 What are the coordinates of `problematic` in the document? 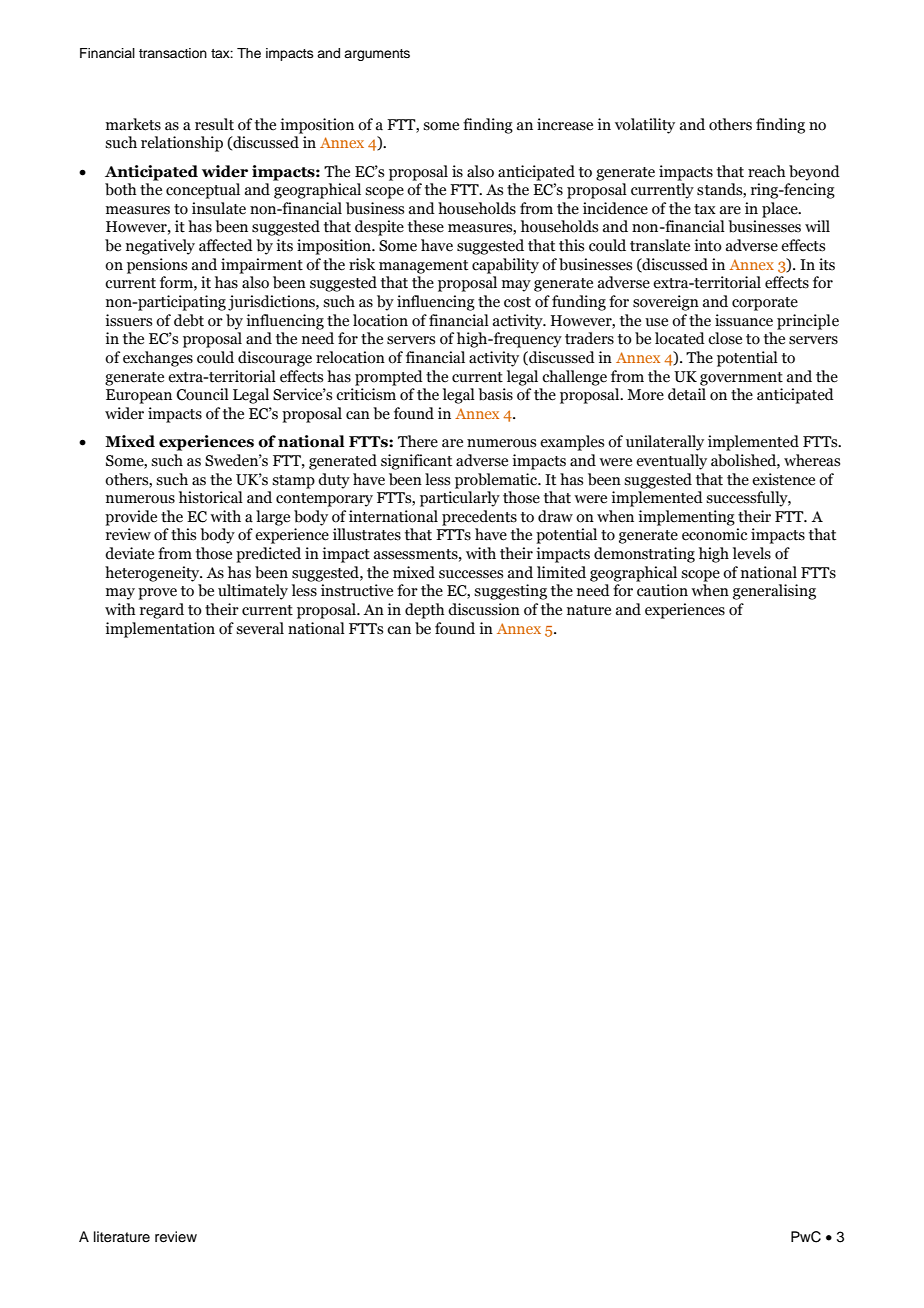 It's located at (497, 481).
